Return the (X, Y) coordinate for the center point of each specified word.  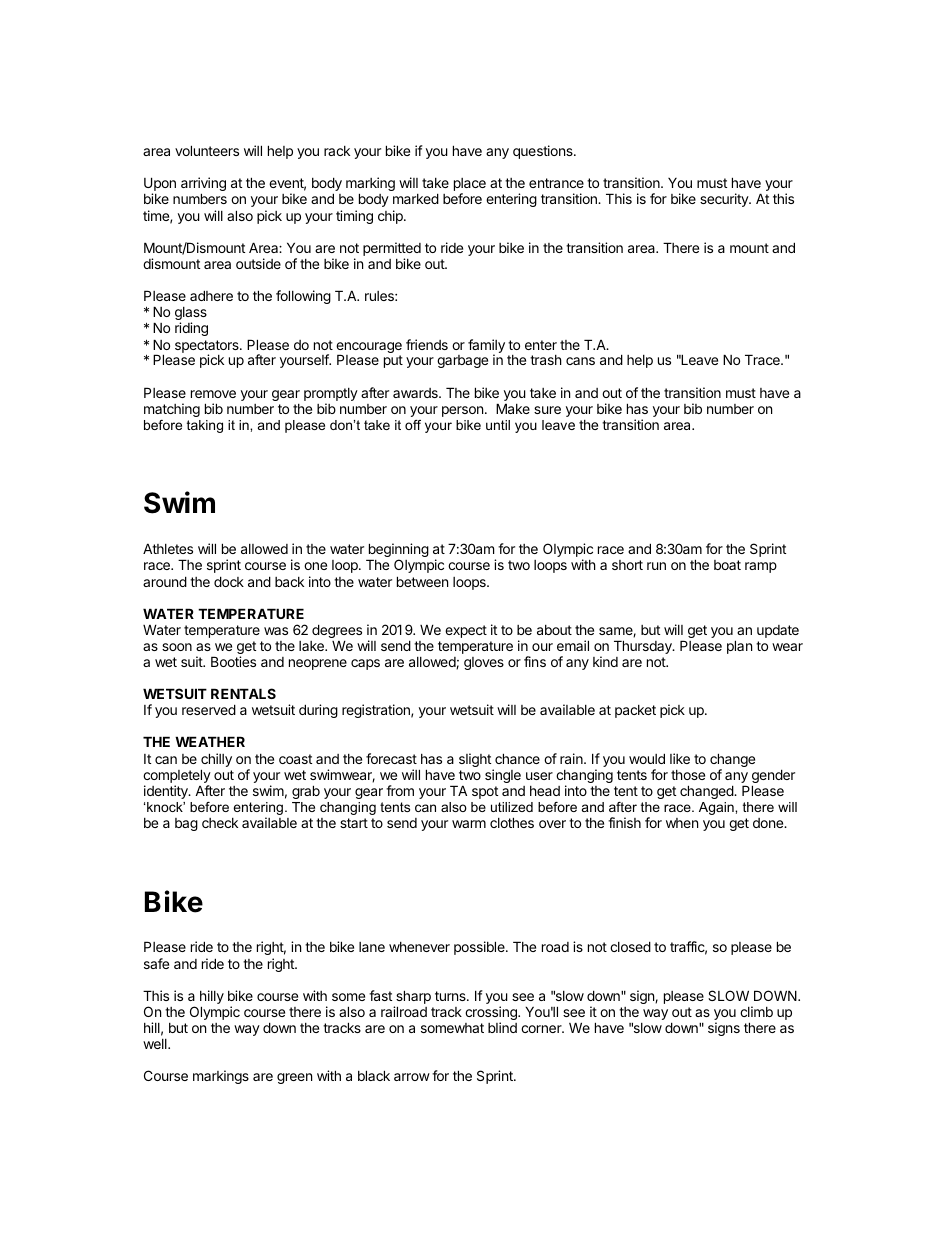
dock (229, 581)
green (294, 1078)
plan (739, 647)
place (470, 186)
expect (466, 631)
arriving (203, 185)
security (725, 200)
